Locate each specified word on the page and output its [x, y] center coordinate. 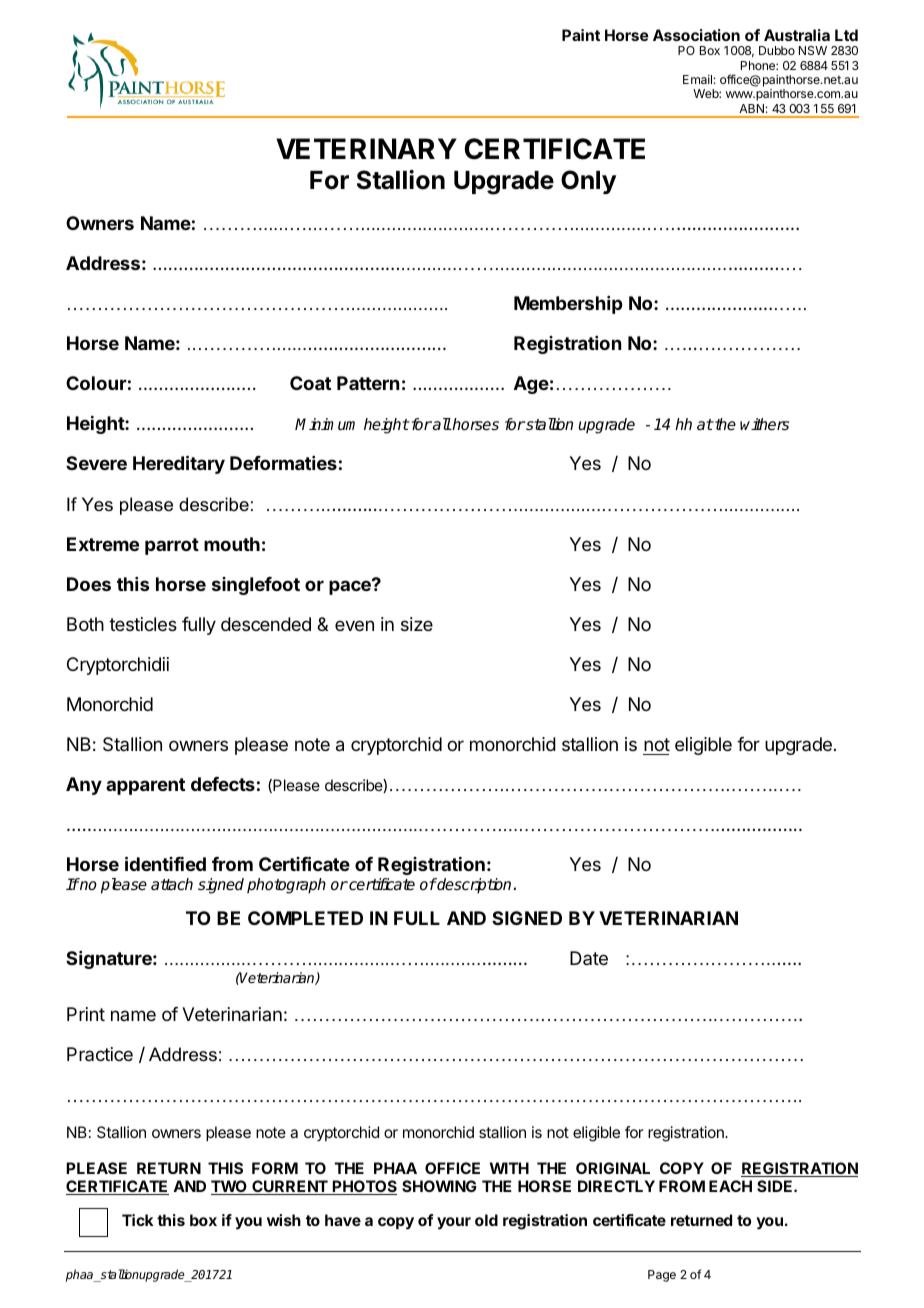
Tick [137, 1220]
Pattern [368, 383]
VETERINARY [366, 148]
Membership [568, 305]
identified [165, 863]
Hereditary [179, 464]
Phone [759, 65]
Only [588, 182]
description [475, 886]
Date [589, 958]
